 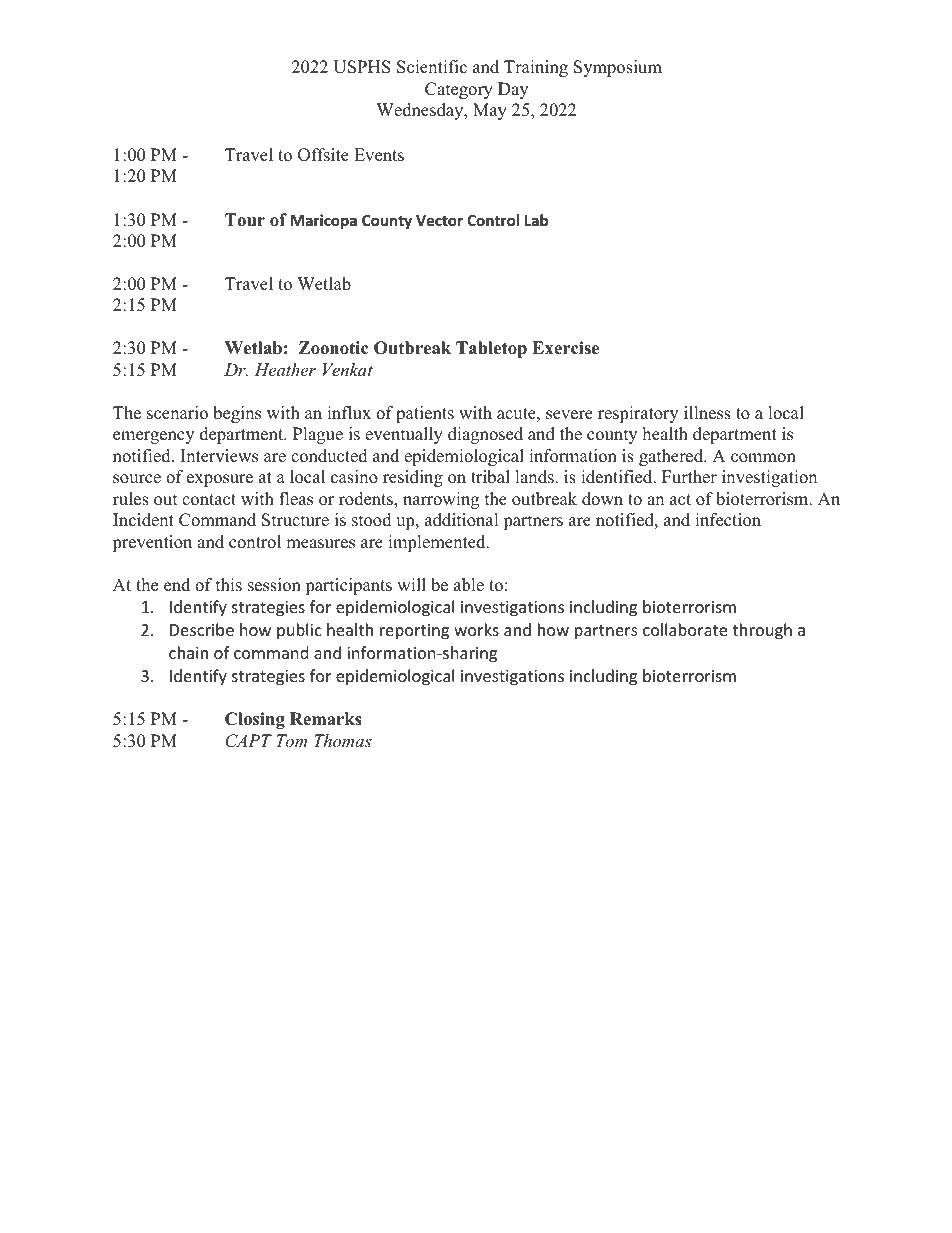 I want to click on Closing, so click(x=255, y=720).
